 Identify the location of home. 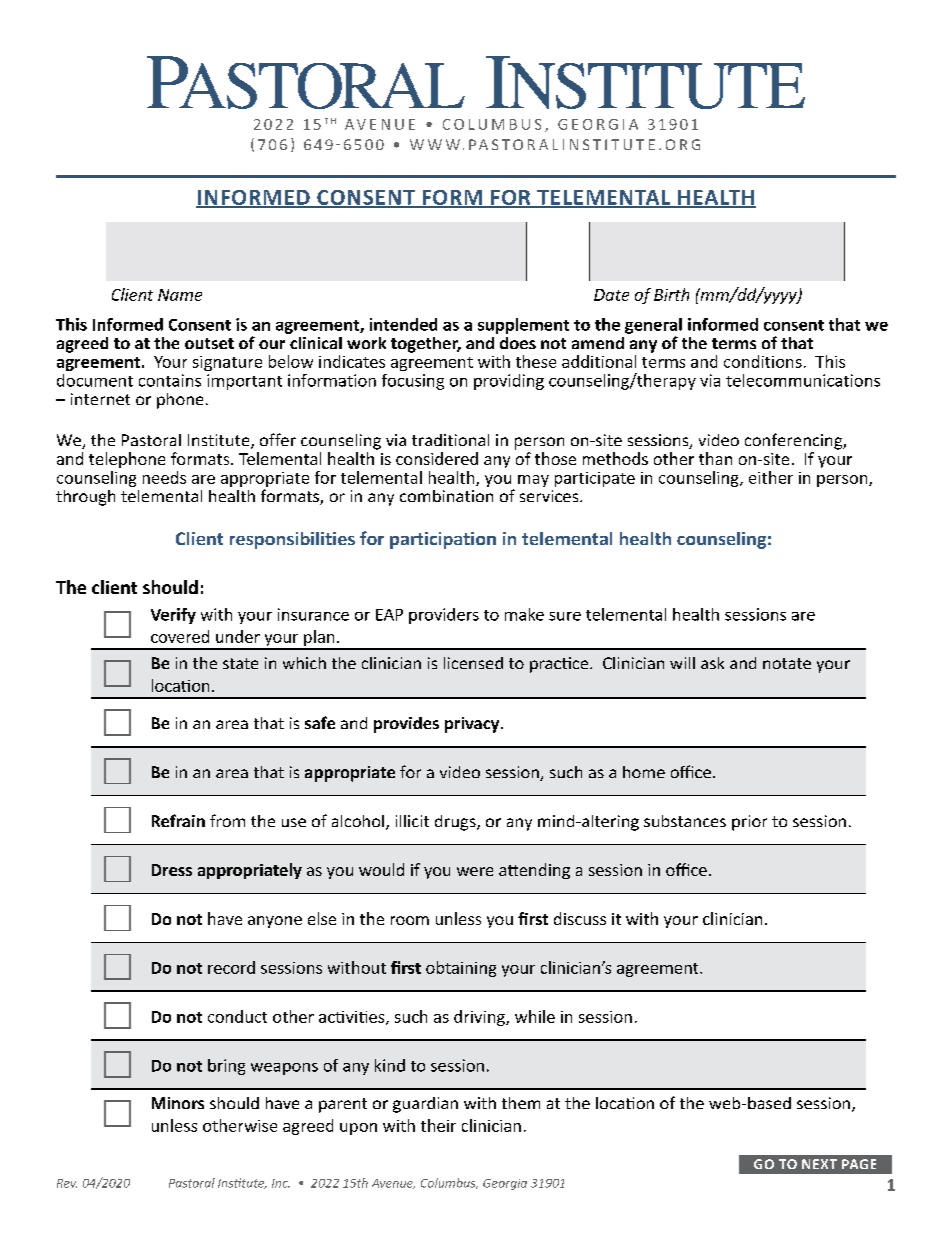
(644, 772).
